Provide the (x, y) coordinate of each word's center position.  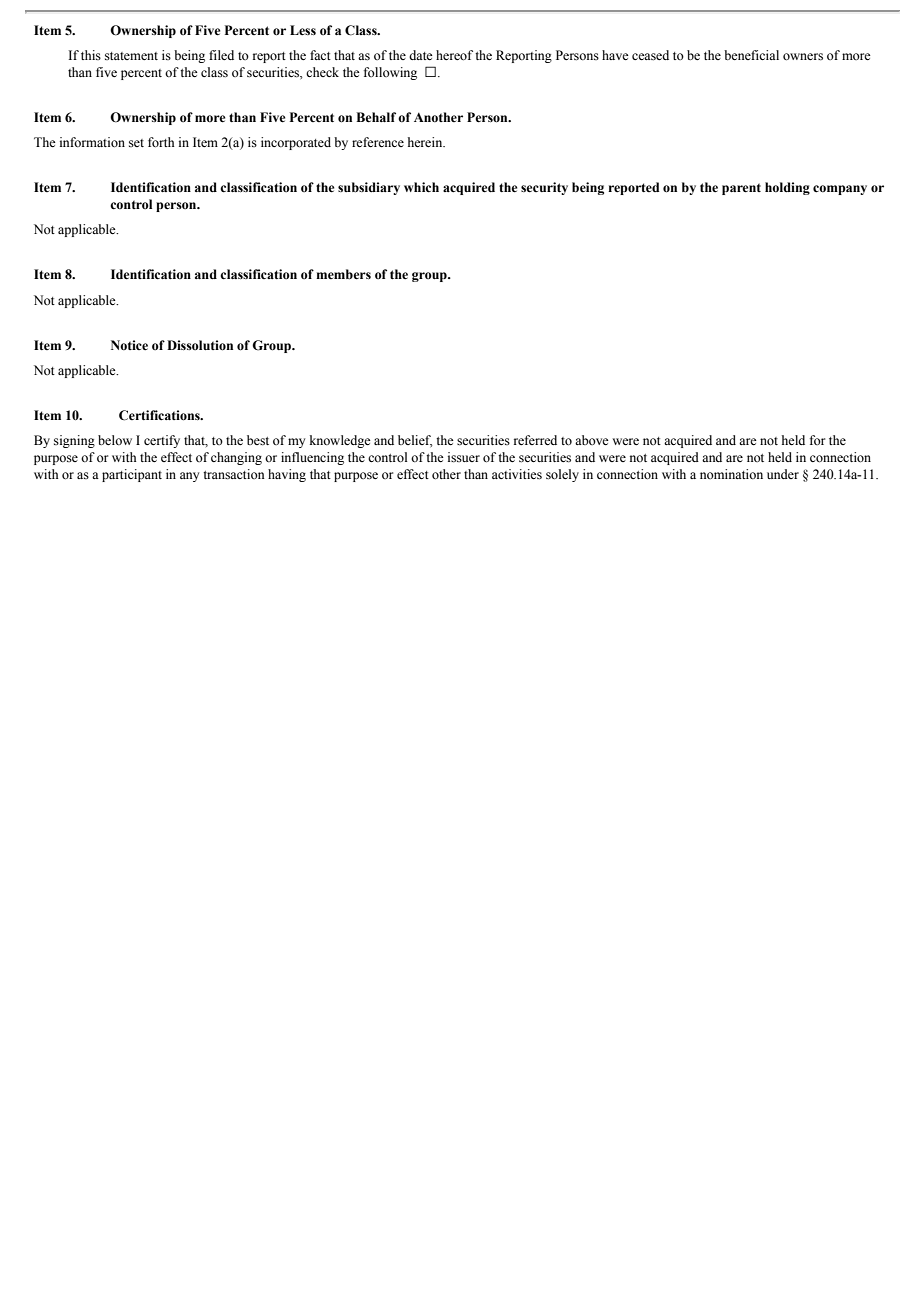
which (421, 187)
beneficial (751, 55)
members (343, 274)
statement (131, 56)
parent (741, 189)
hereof (454, 55)
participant (132, 475)
